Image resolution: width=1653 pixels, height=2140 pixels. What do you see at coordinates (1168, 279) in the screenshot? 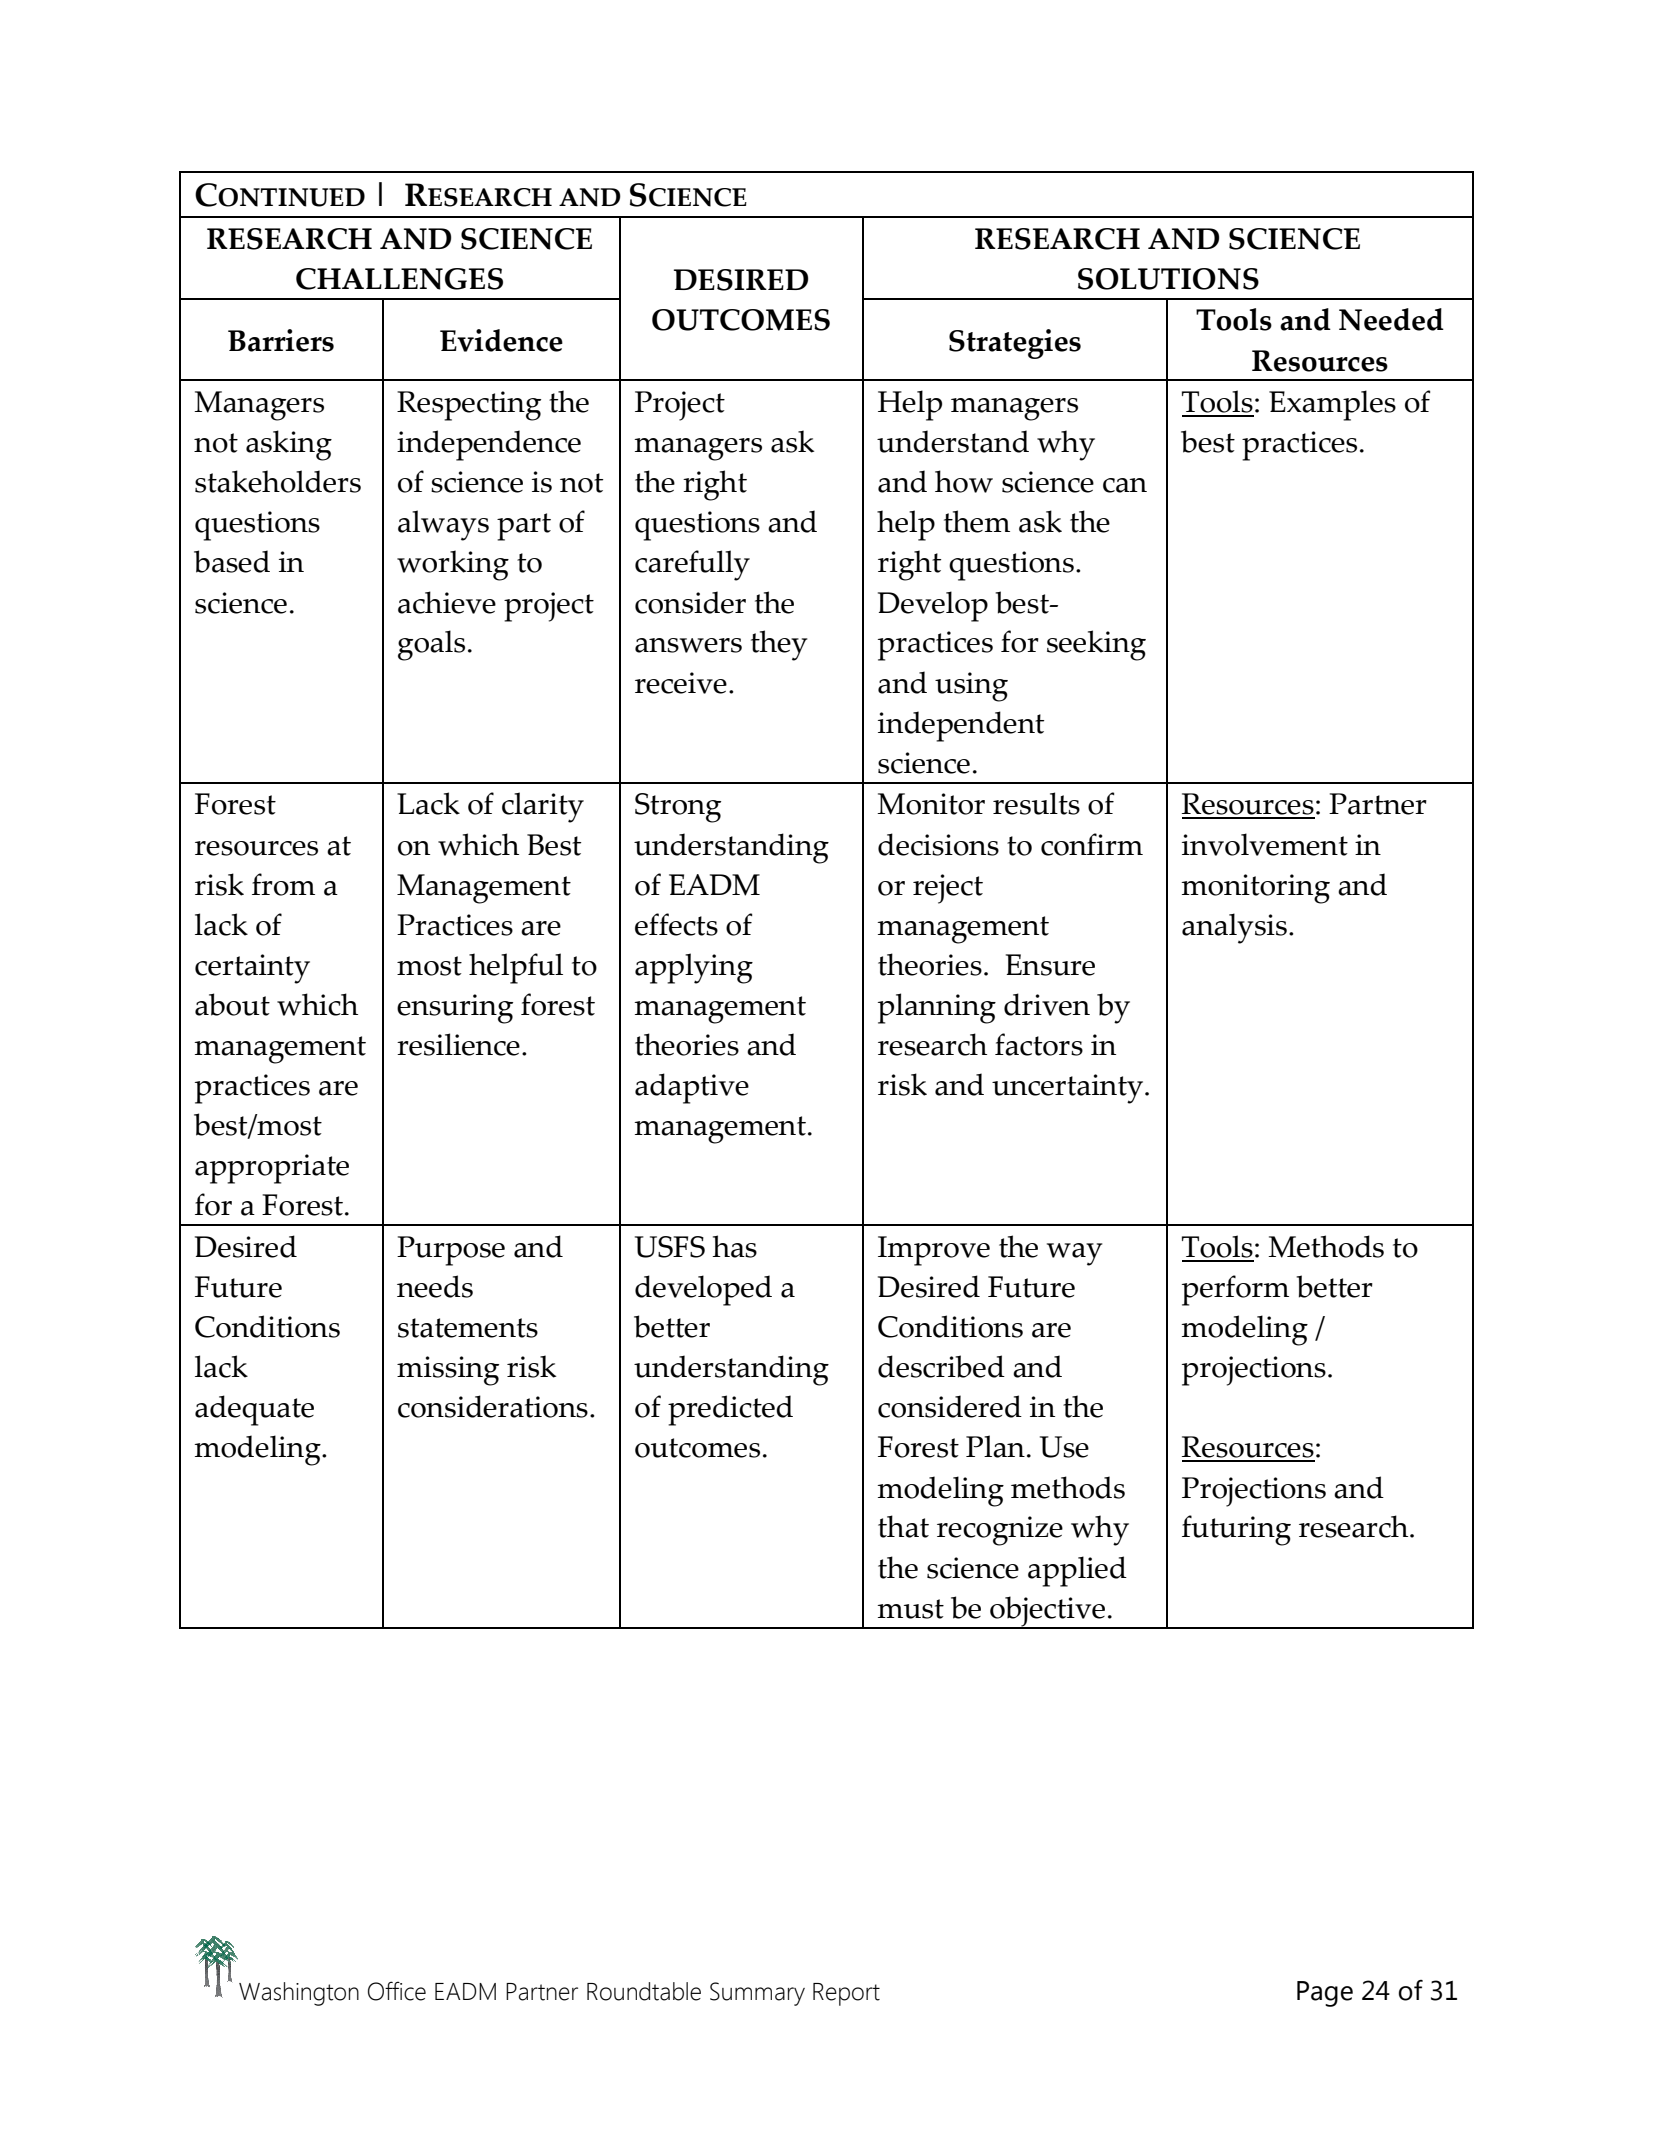
I see `SOLUTIONS` at bounding box center [1168, 279].
